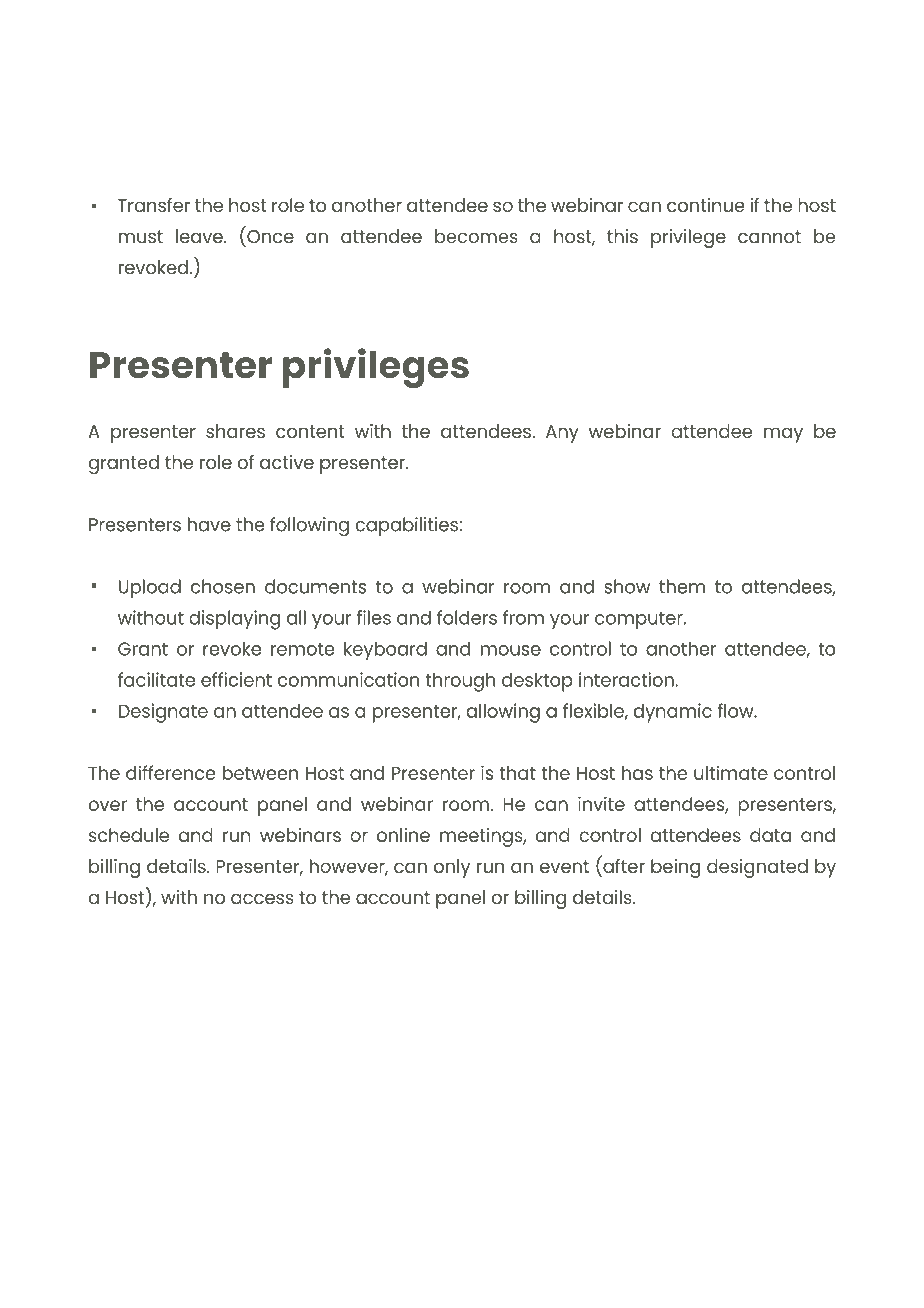 This screenshot has height=1308, width=924. What do you see at coordinates (200, 236) in the screenshot?
I see `leave` at bounding box center [200, 236].
